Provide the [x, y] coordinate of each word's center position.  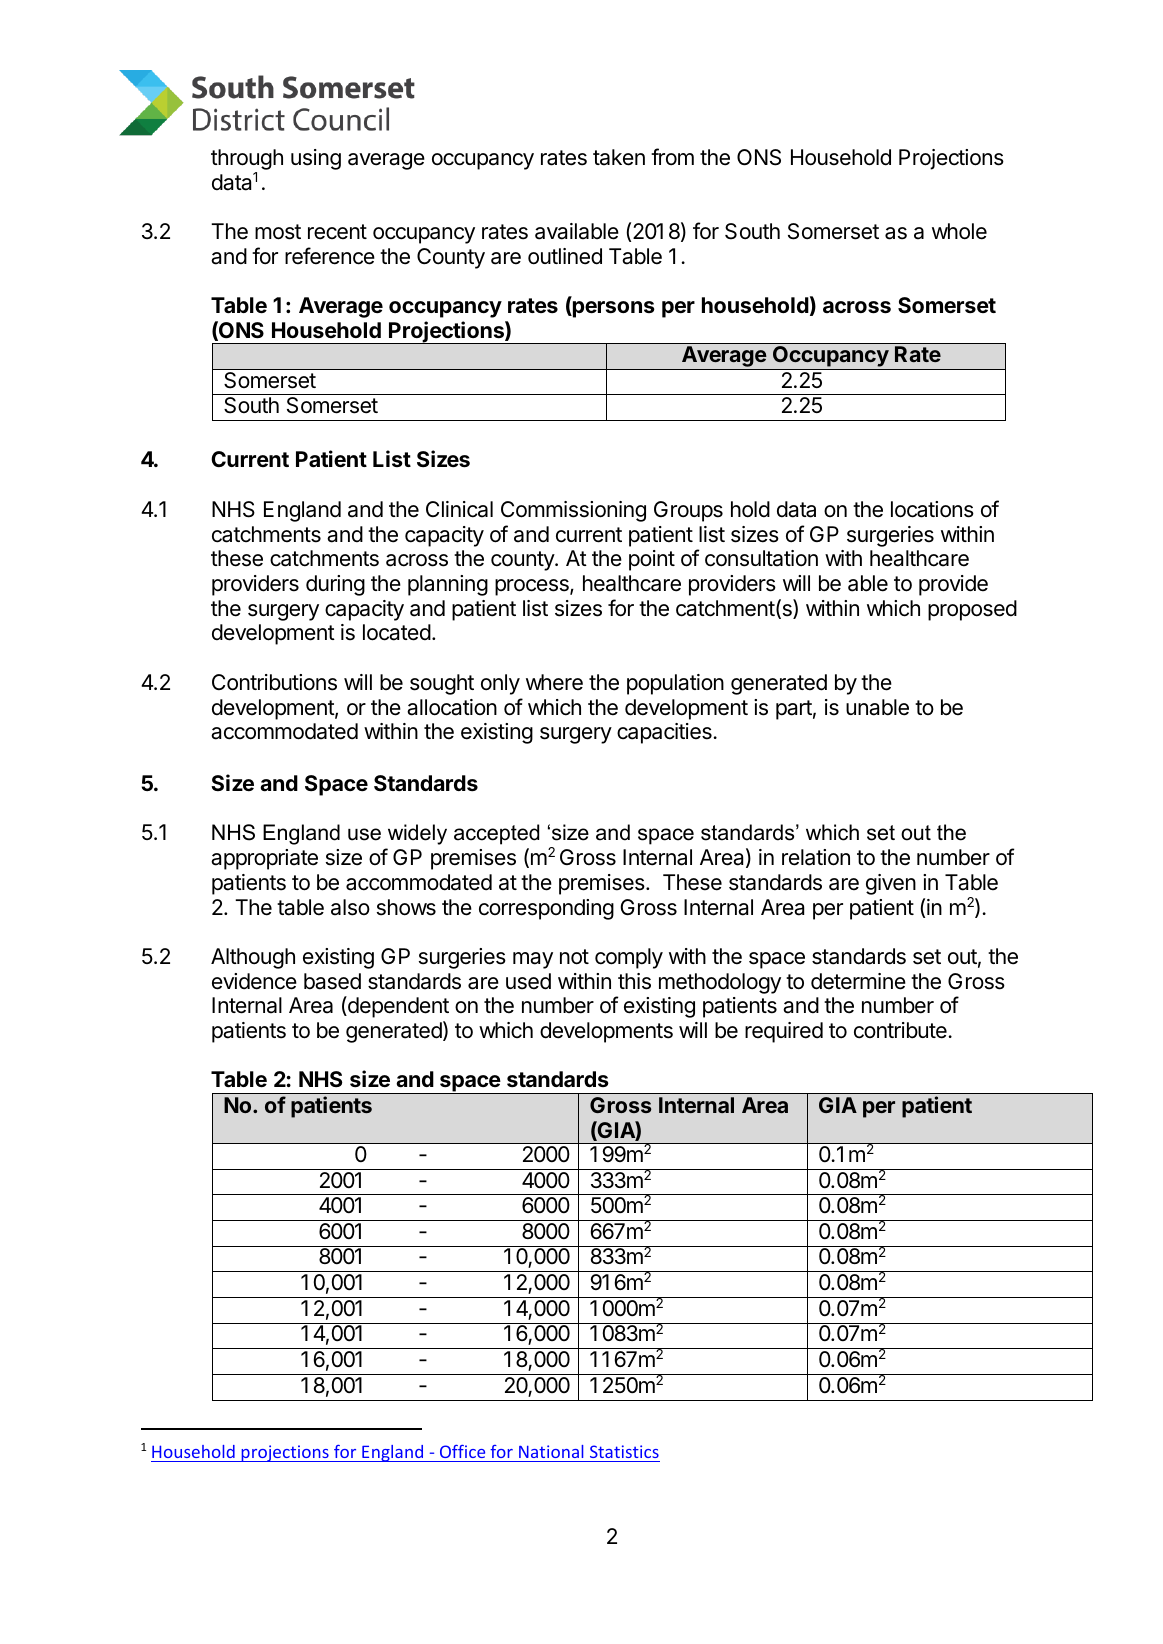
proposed [972, 610]
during [335, 585]
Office [462, 1451]
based [332, 981]
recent [337, 232]
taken [619, 157]
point [652, 560]
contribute [900, 1030]
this [634, 981]
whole [959, 231]
